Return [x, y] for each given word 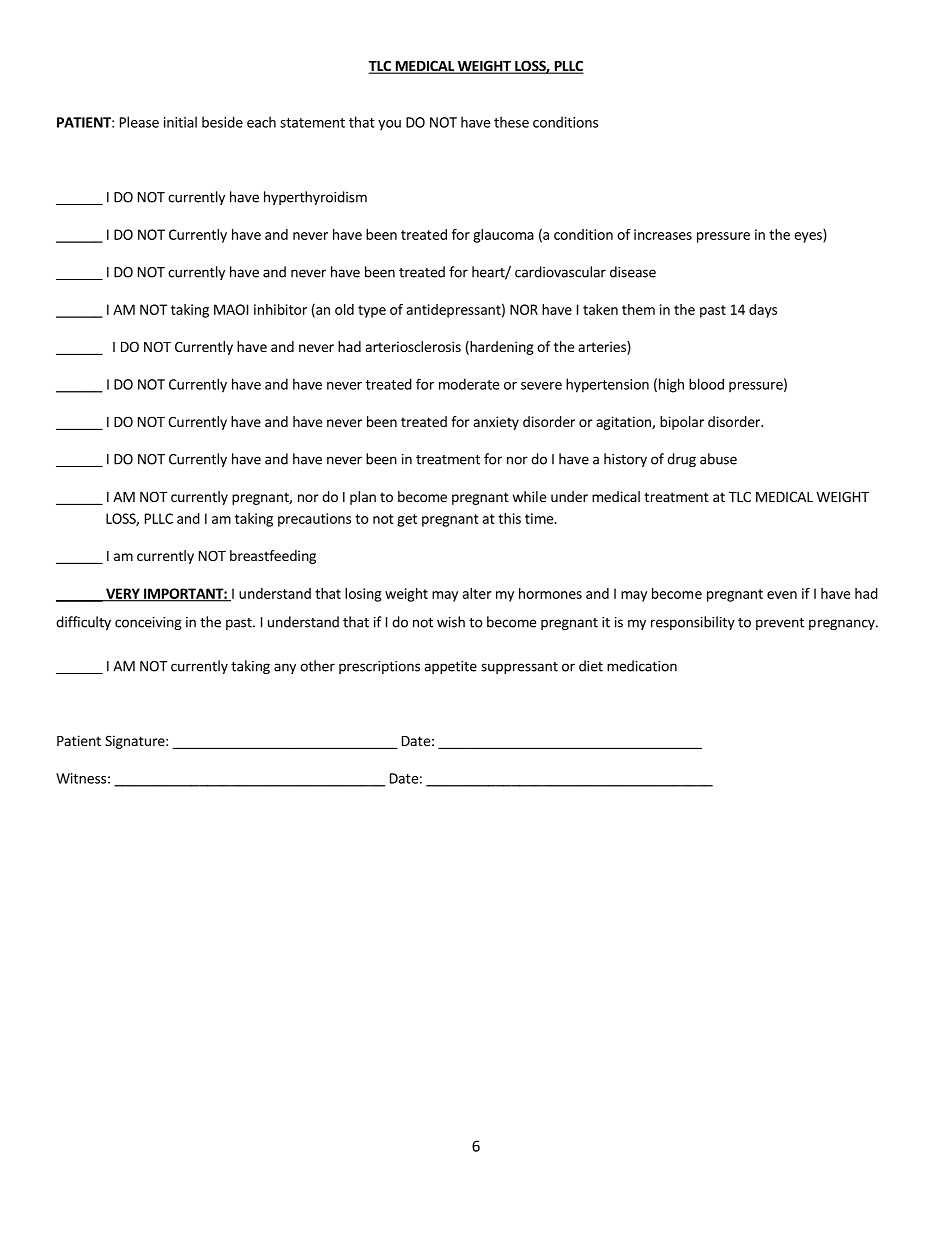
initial [180, 122]
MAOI [231, 309]
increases [663, 234]
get [407, 520]
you [389, 125]
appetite [450, 667]
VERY [123, 594]
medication [642, 666]
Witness [81, 778]
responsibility [693, 623]
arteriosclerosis [413, 346]
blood [706, 384]
